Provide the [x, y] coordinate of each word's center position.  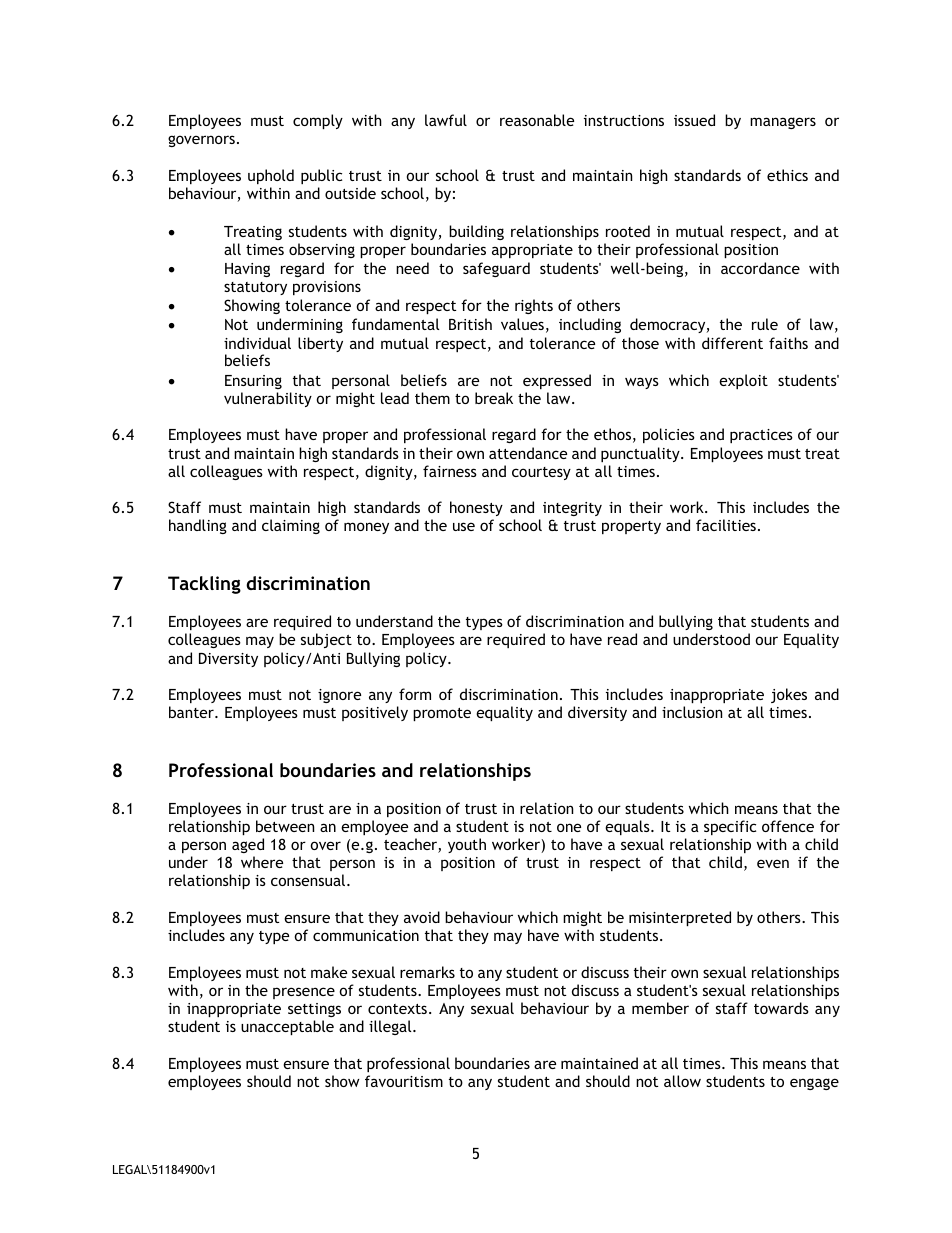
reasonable [537, 120]
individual [257, 343]
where [262, 862]
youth [467, 845]
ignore [339, 696]
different [732, 343]
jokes [789, 695]
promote [442, 714]
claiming [291, 526]
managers [783, 123]
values [522, 324]
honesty [476, 508]
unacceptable [287, 1027]
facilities [726, 525]
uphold [271, 176]
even [773, 863]
